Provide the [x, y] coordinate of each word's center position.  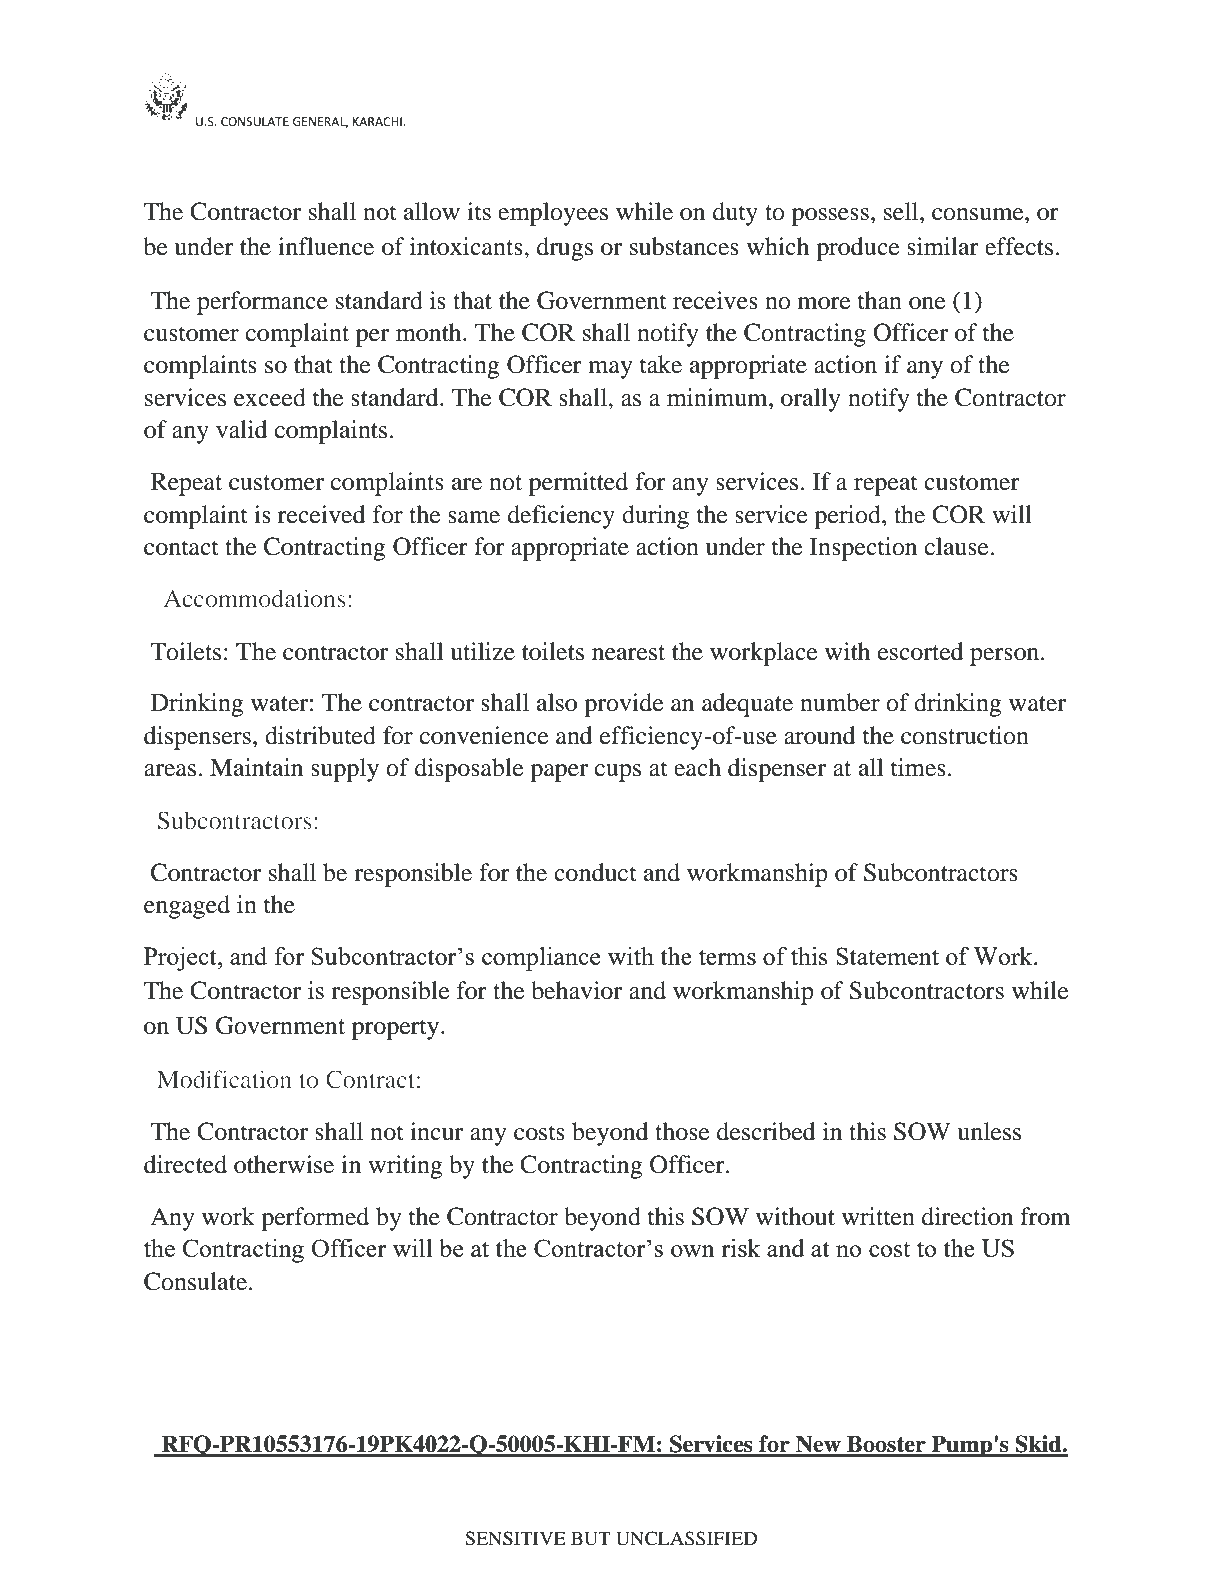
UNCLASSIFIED [686, 1538]
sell [902, 211]
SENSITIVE [515, 1538]
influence [326, 246]
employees [553, 214]
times [918, 767]
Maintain [256, 767]
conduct [595, 872]
